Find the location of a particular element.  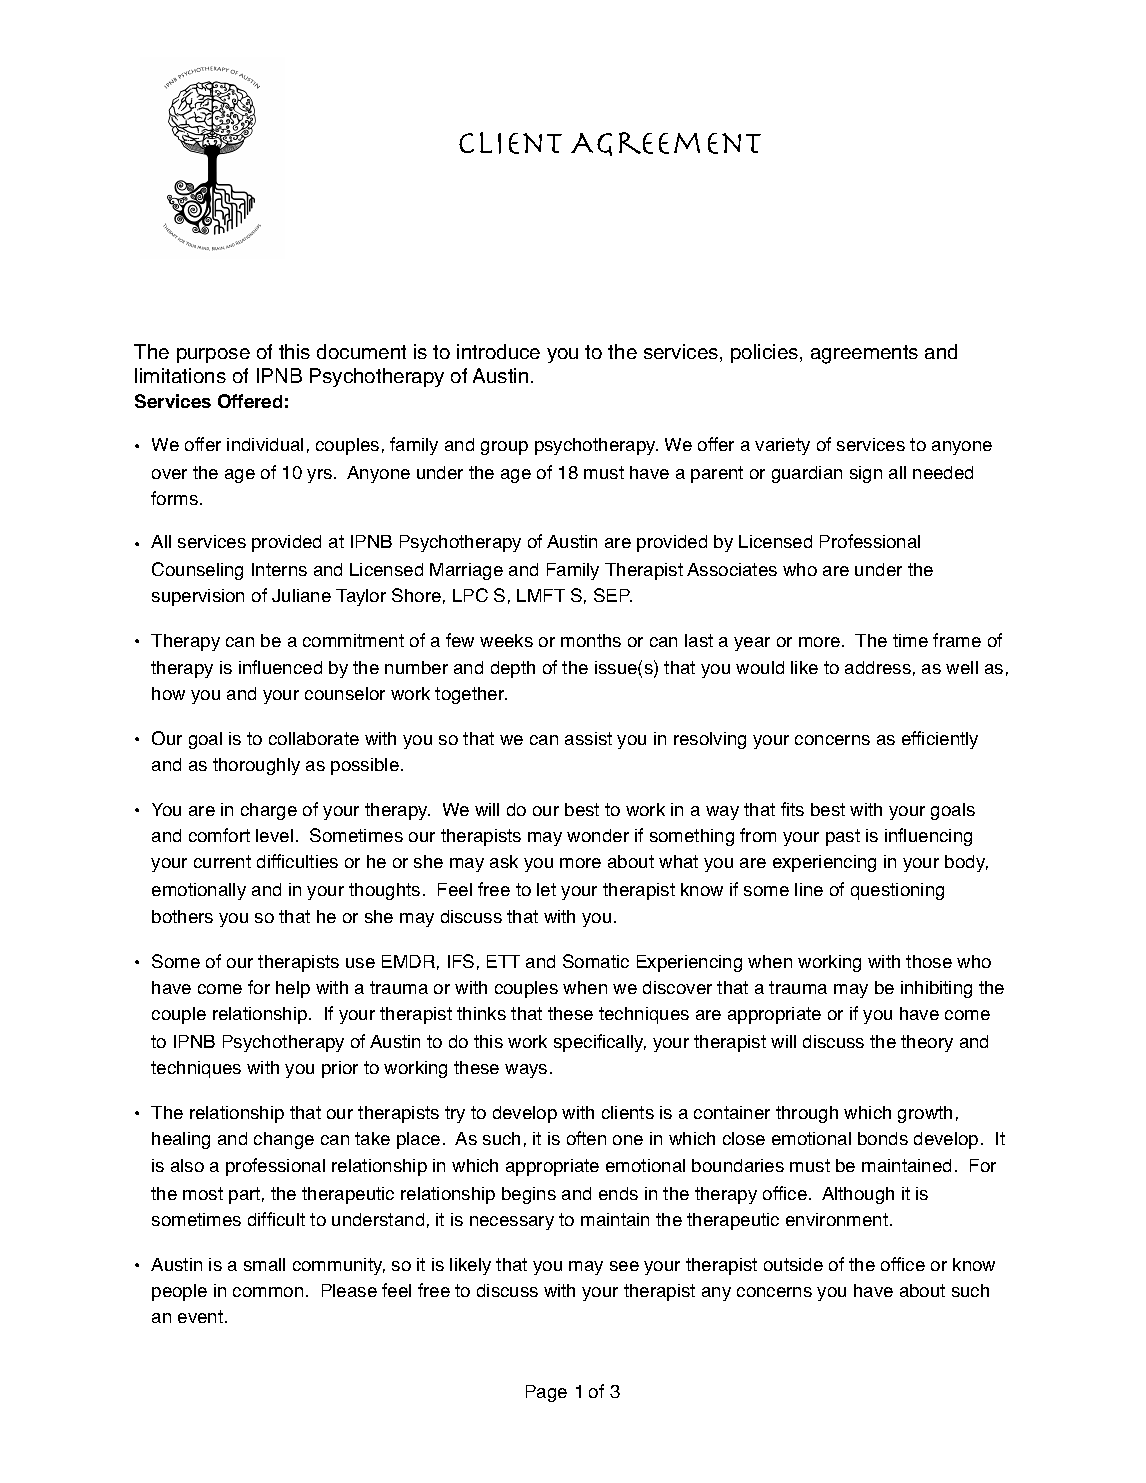

let is located at coordinates (546, 889).
